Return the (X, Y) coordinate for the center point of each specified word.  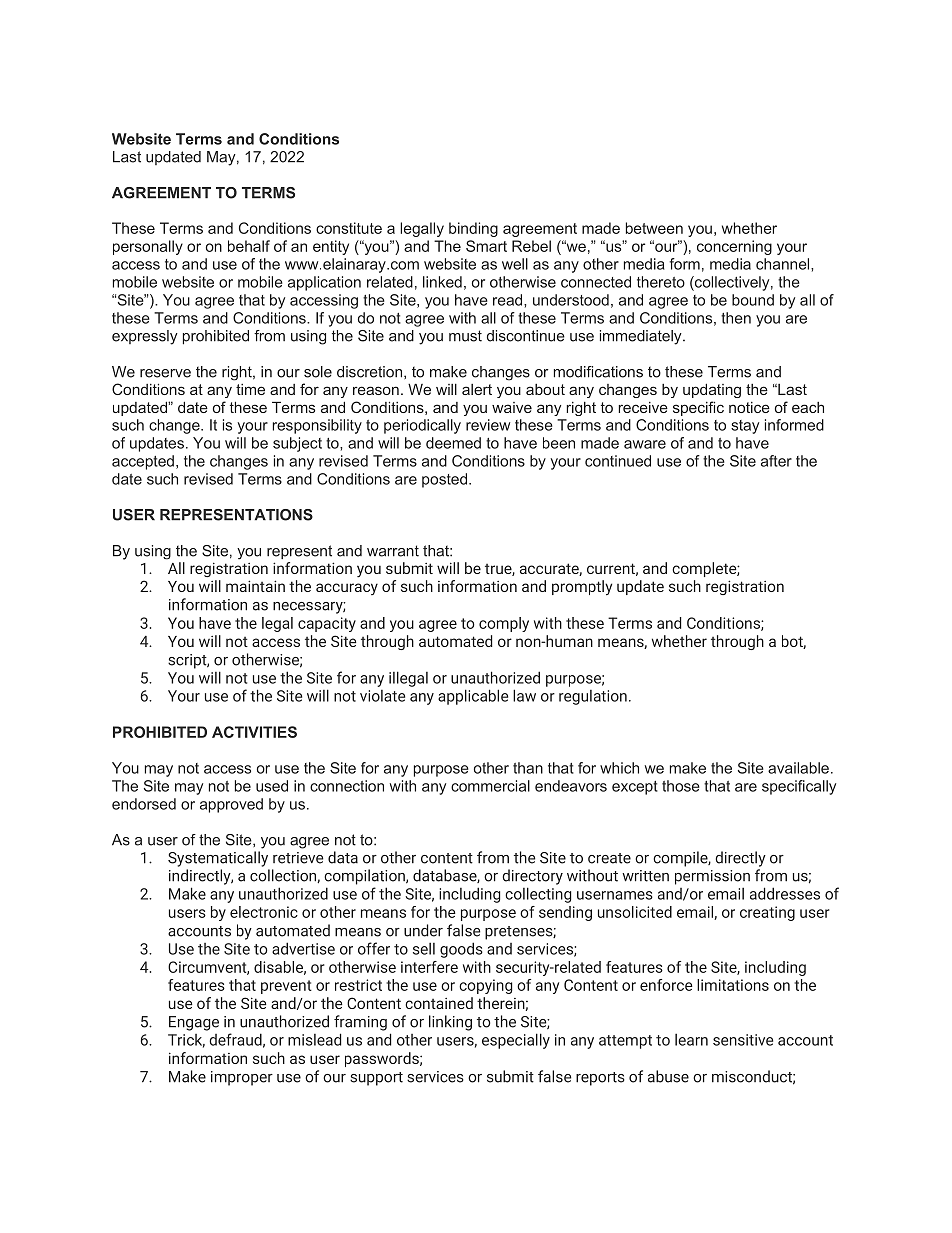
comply (504, 624)
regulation (593, 697)
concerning (734, 247)
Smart (486, 246)
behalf (249, 246)
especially (516, 1041)
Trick (186, 1041)
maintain (255, 586)
